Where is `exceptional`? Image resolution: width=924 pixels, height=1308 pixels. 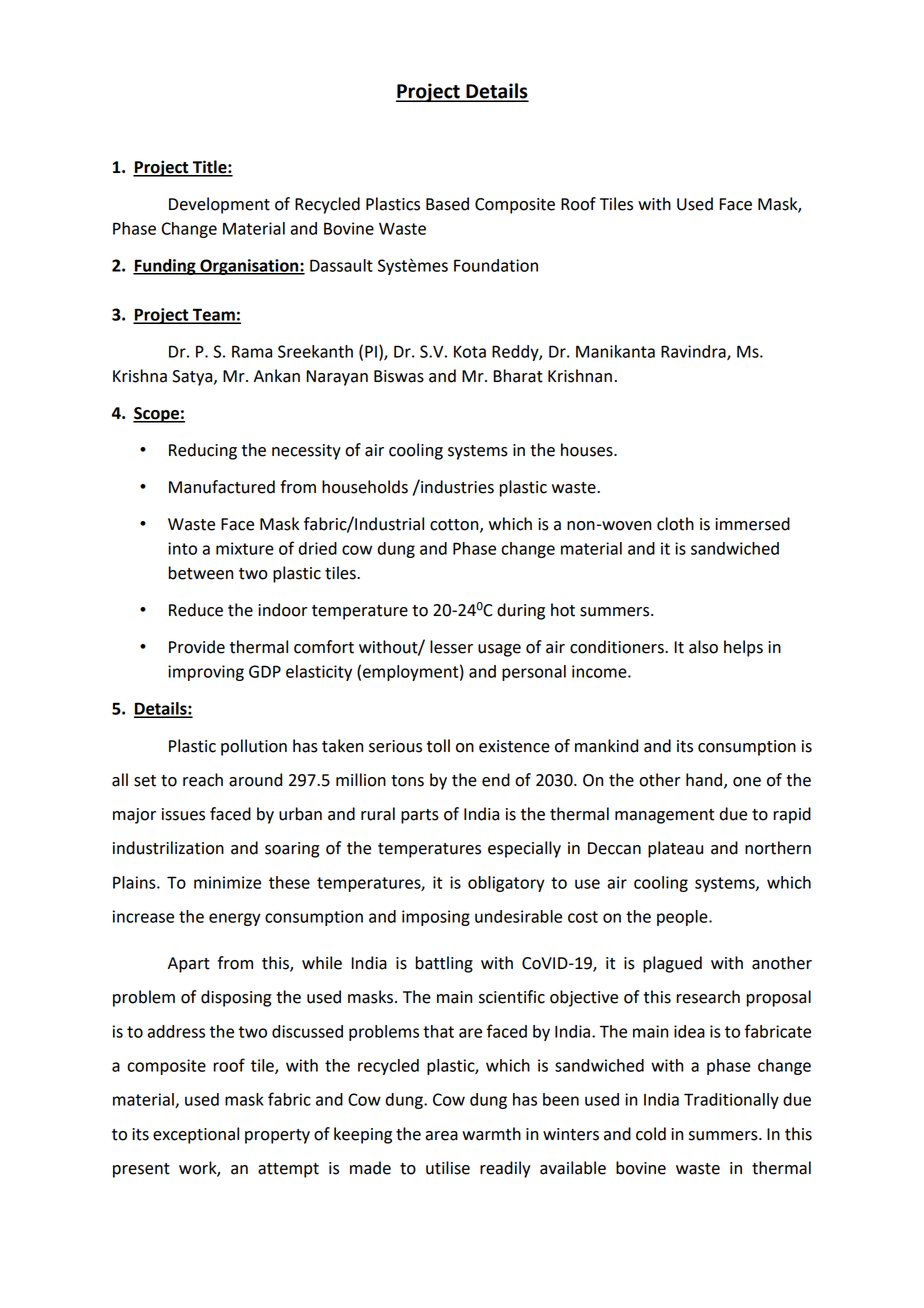 exceptional is located at coordinates (196, 1135).
